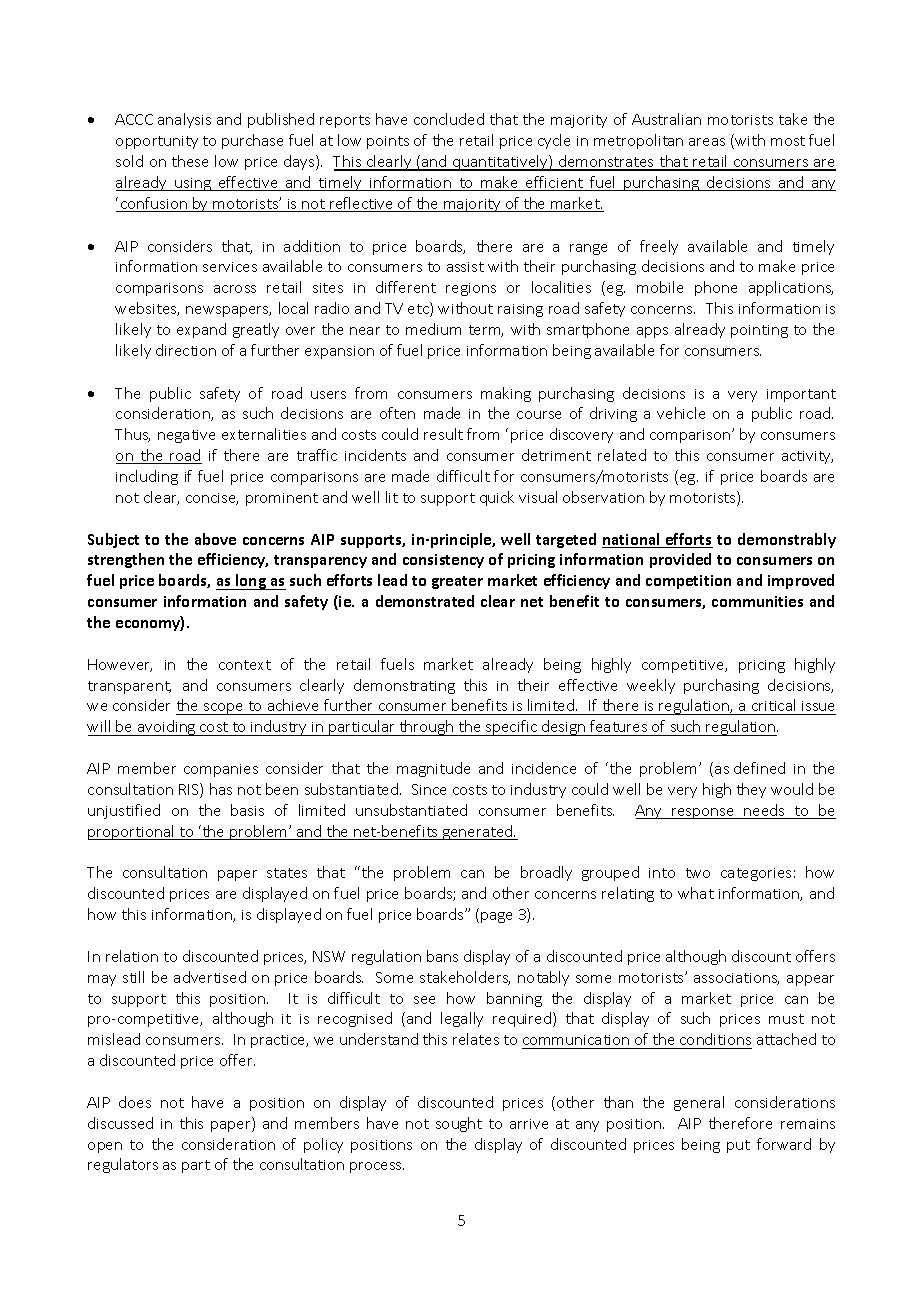 The height and width of the screenshot is (1308, 924). What do you see at coordinates (120, 1123) in the screenshot?
I see `discussed` at bounding box center [120, 1123].
